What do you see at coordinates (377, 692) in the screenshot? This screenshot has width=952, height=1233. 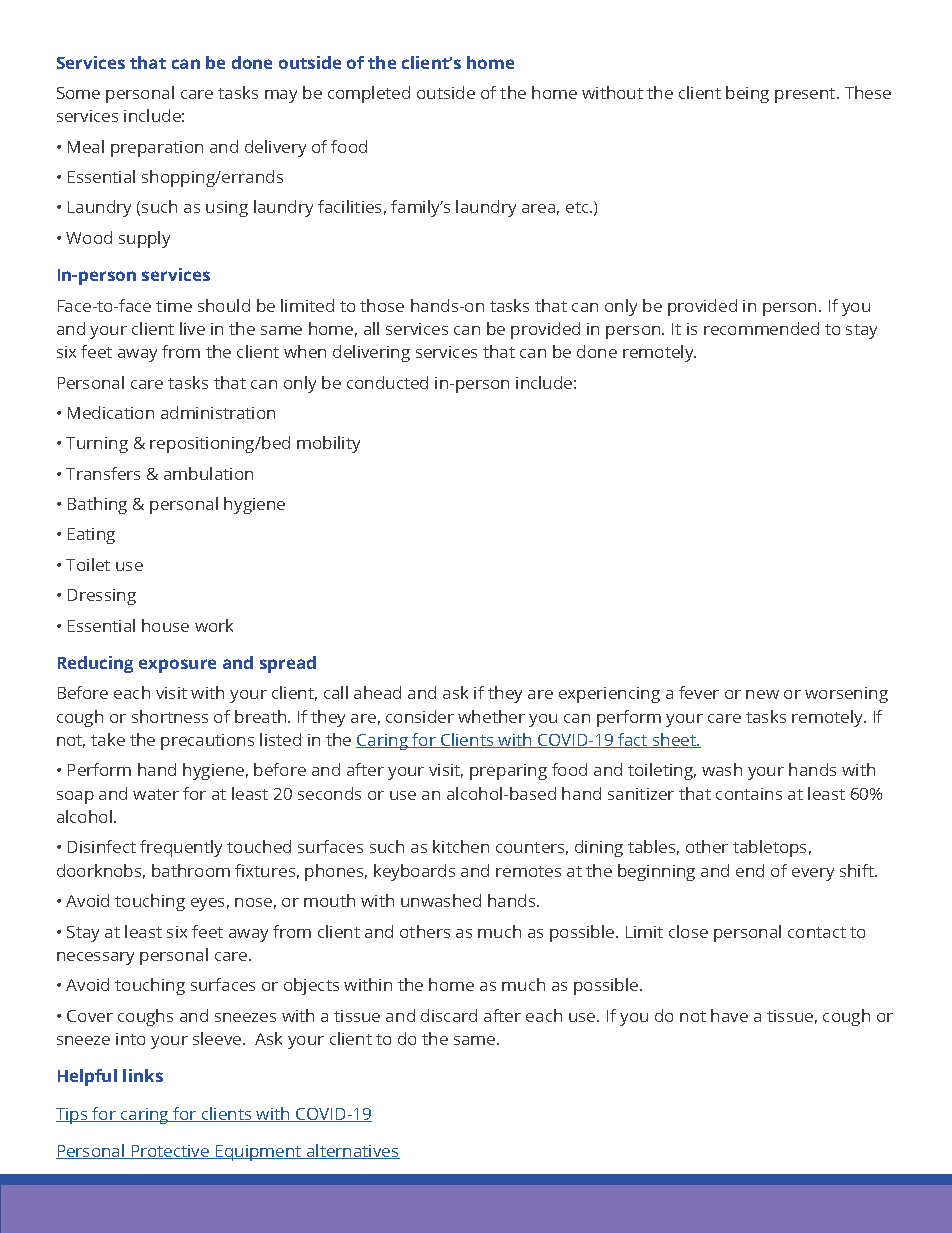 I see `ahead` at bounding box center [377, 692].
